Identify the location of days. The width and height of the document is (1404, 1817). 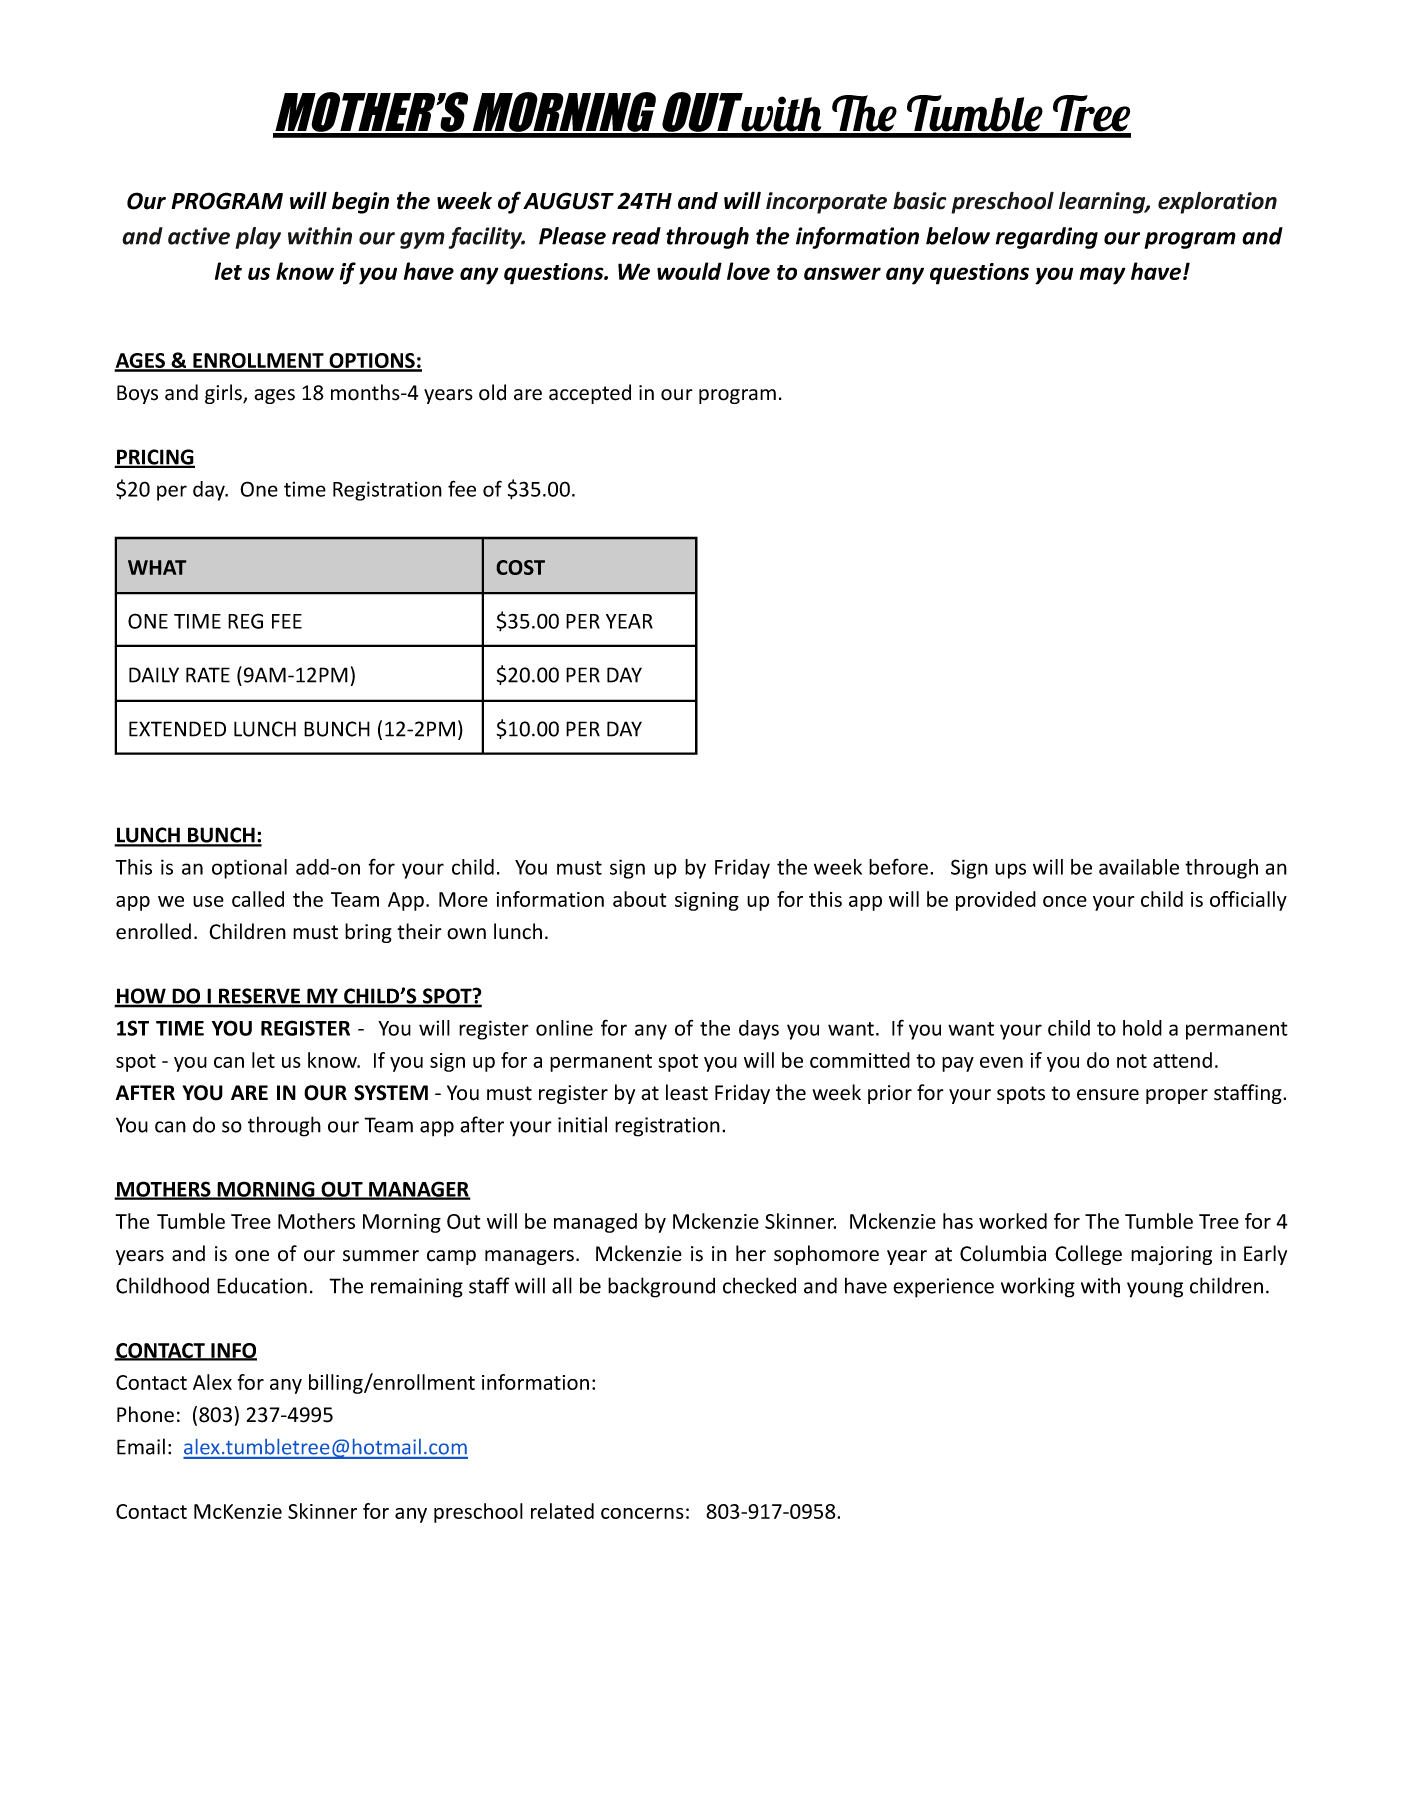
(759, 1030).
